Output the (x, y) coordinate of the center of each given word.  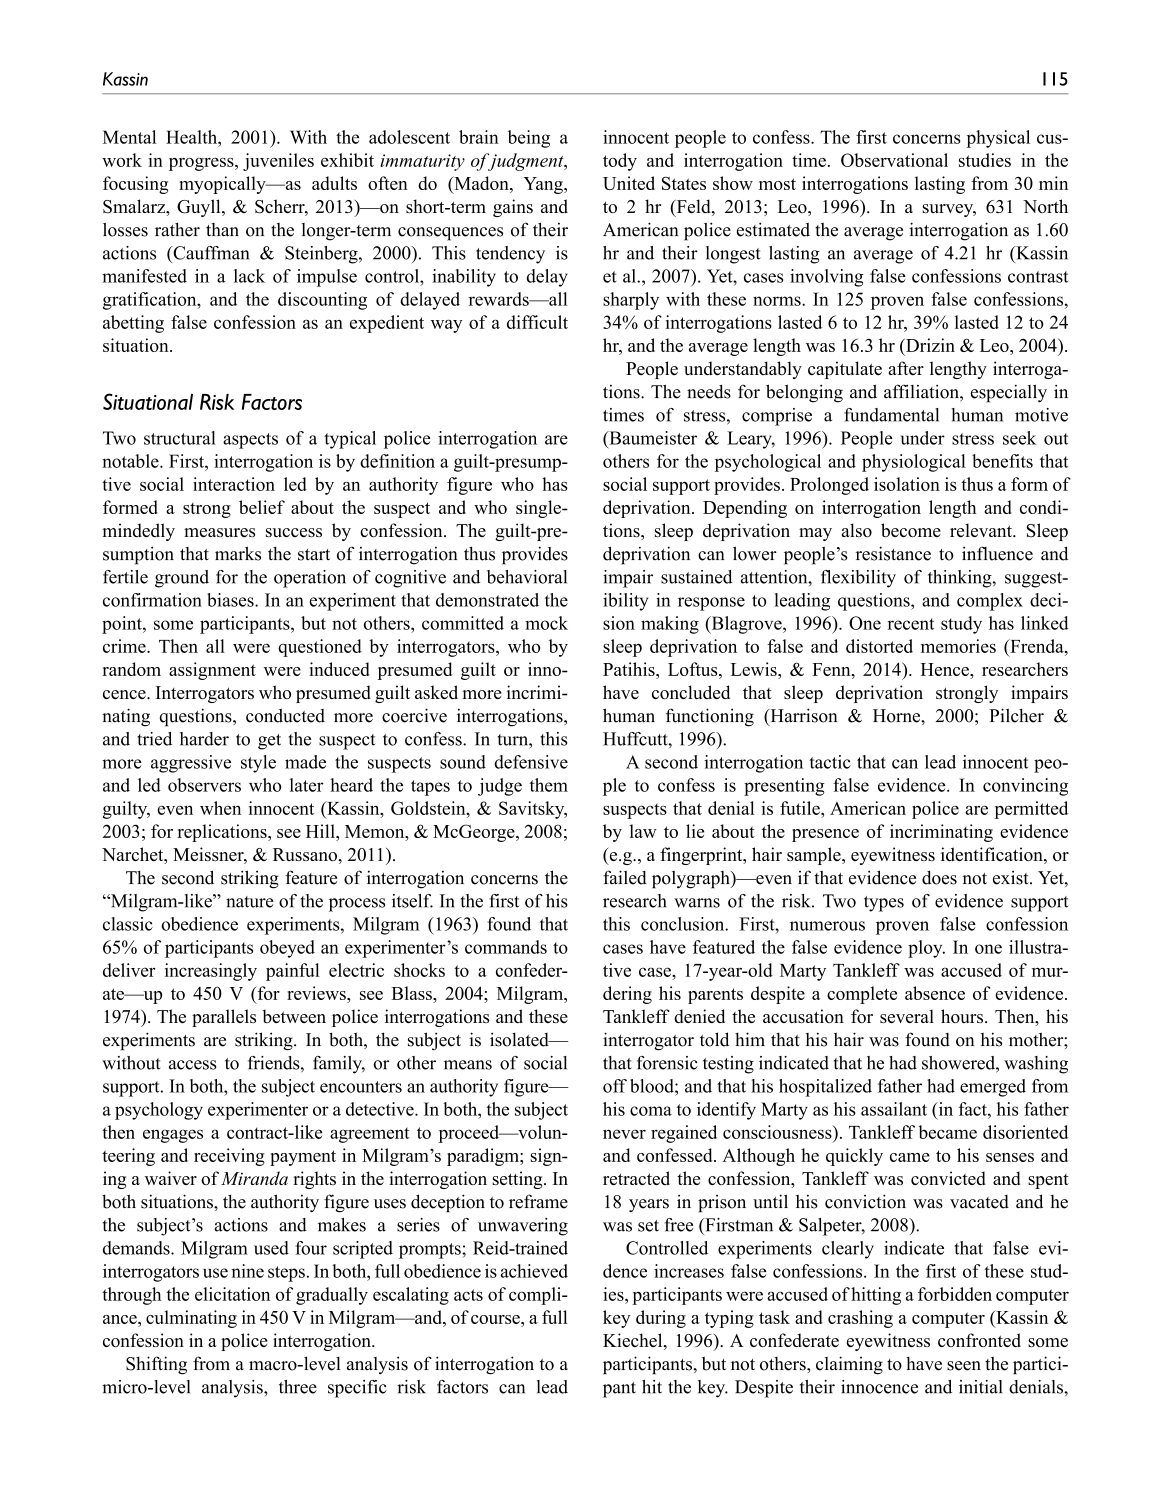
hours (963, 1016)
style (258, 764)
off (615, 1086)
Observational (894, 160)
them (548, 785)
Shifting (156, 1365)
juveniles (278, 162)
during (661, 1319)
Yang (544, 185)
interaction (234, 484)
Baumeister (652, 438)
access (193, 1065)
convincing (1025, 787)
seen (964, 1366)
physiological (914, 463)
